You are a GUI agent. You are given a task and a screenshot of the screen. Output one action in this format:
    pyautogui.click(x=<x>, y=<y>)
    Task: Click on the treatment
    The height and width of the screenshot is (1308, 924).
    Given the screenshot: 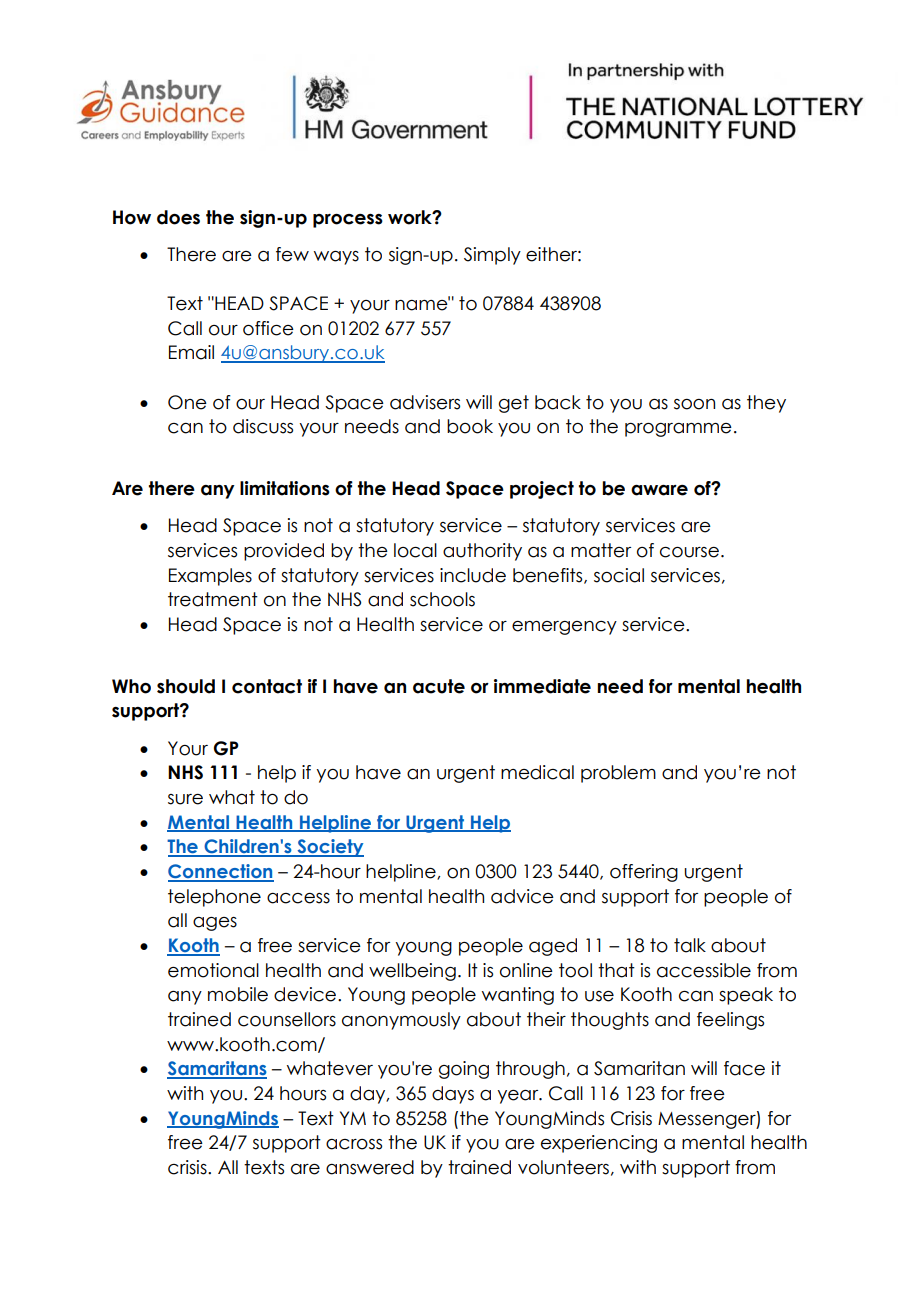 What is the action you would take?
    pyautogui.click(x=213, y=599)
